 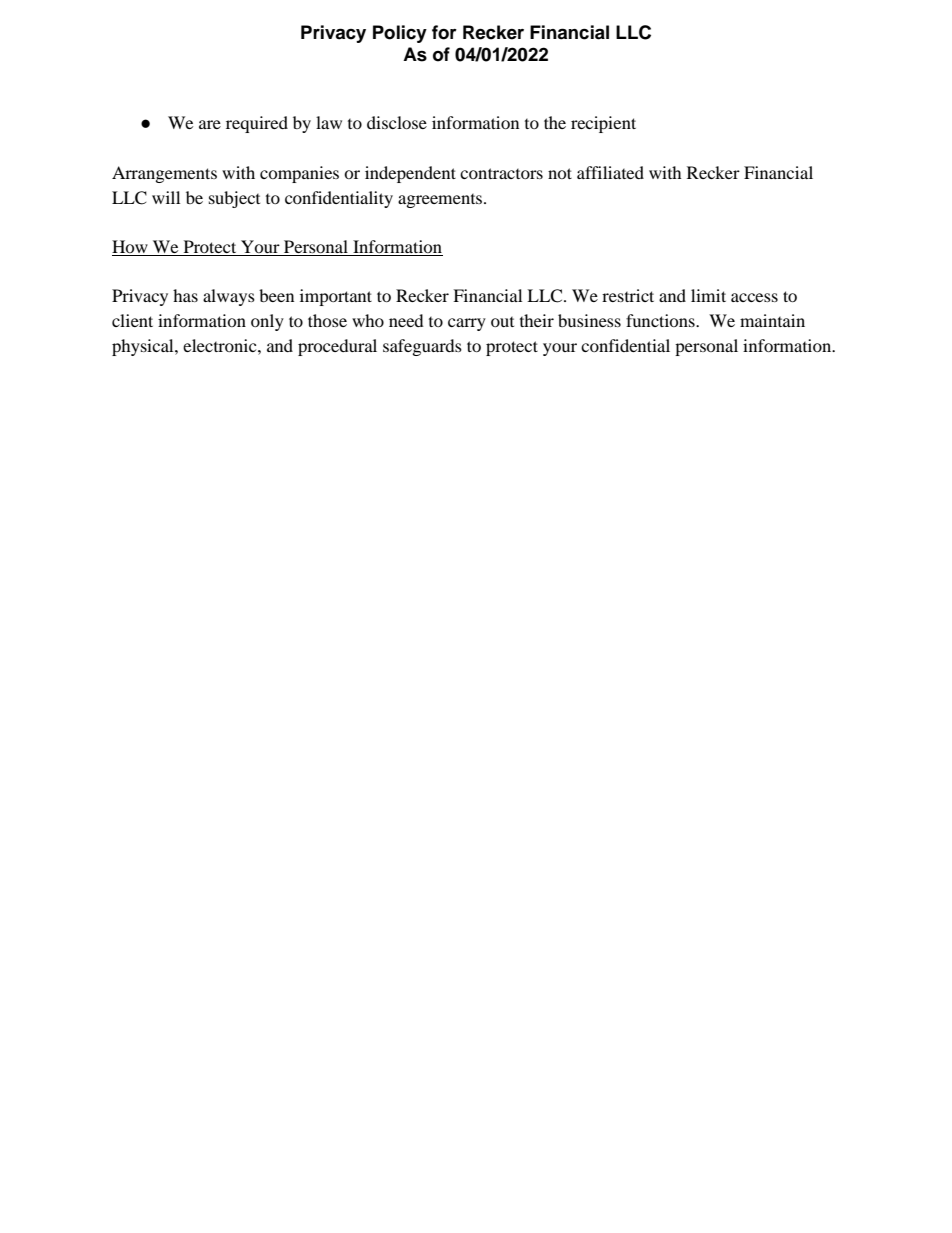 I want to click on recipient, so click(x=603, y=124).
